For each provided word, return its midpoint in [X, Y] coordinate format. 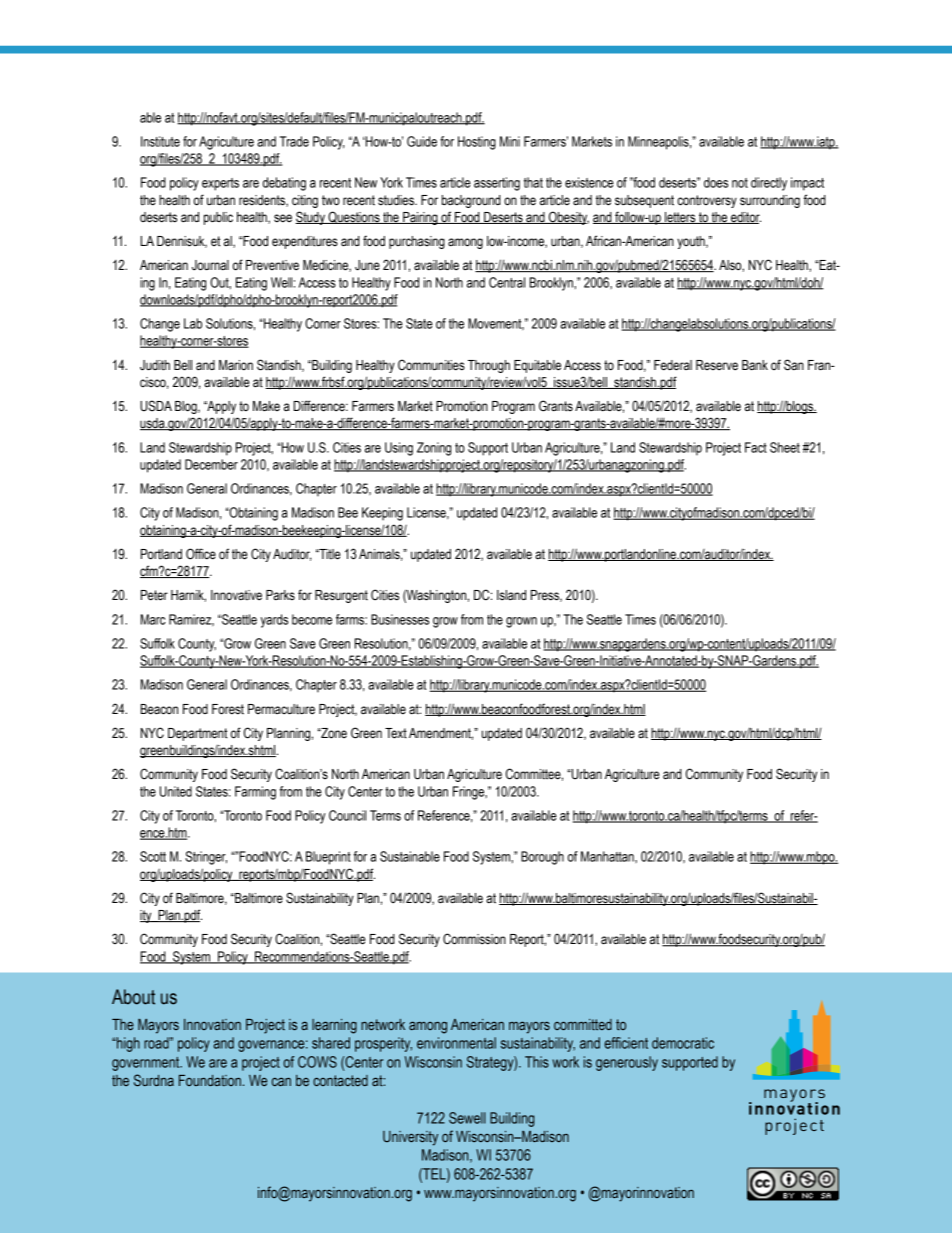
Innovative [236, 595]
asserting [497, 184]
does [716, 182]
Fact [756, 447]
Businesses [400, 619]
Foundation [210, 1080]
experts [220, 184]
